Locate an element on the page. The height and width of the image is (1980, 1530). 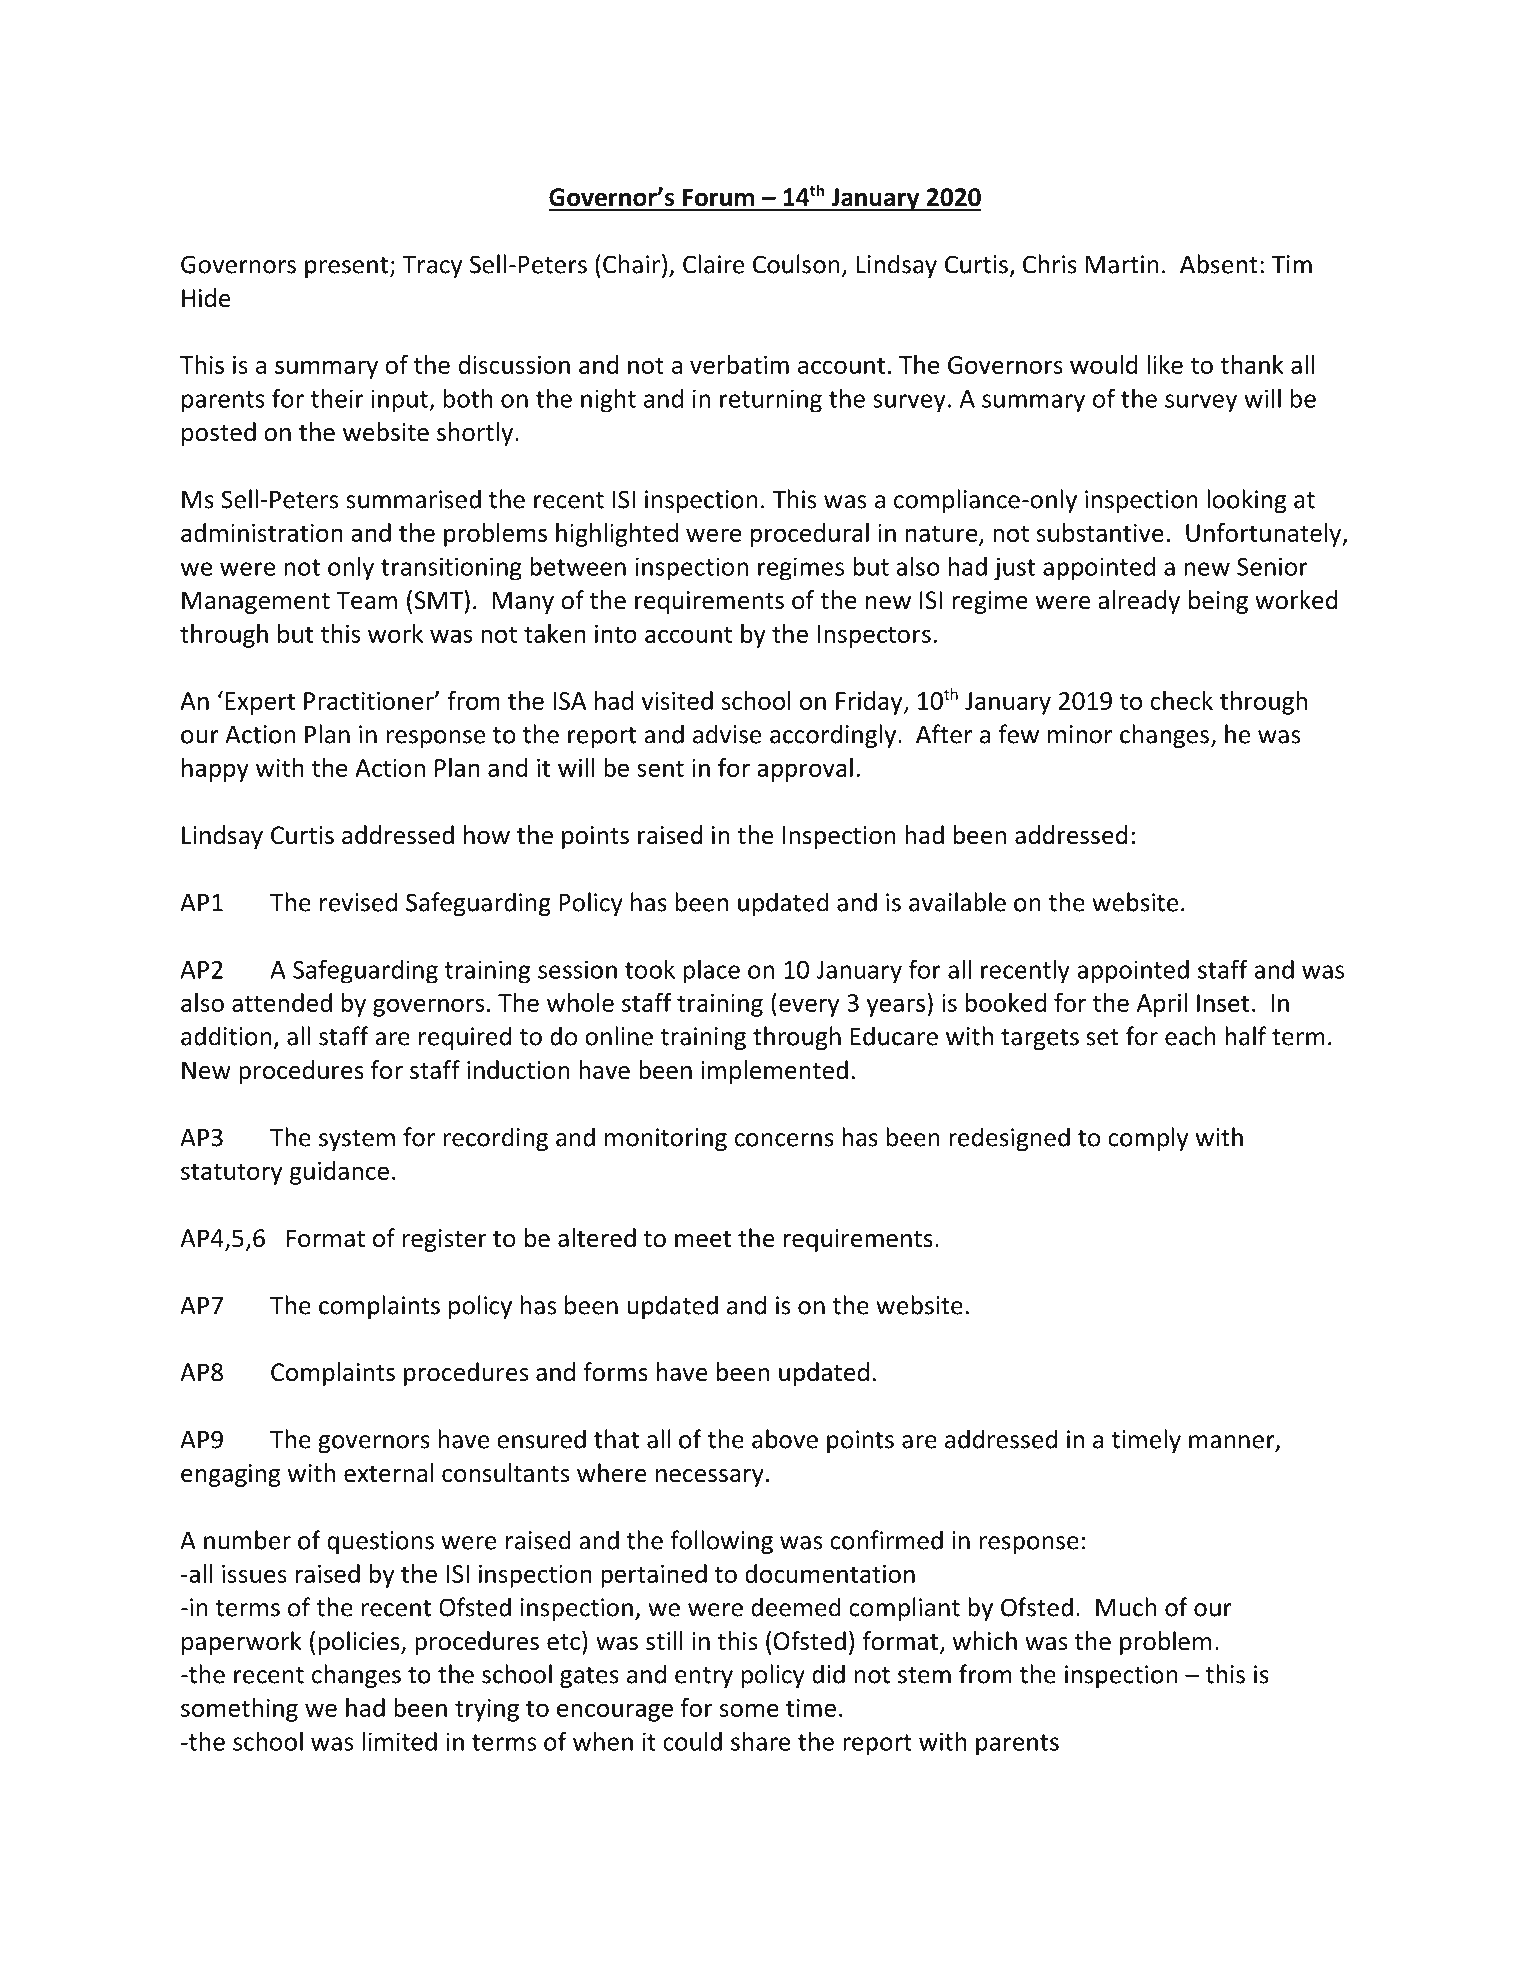
Martin is located at coordinates (1122, 264).
